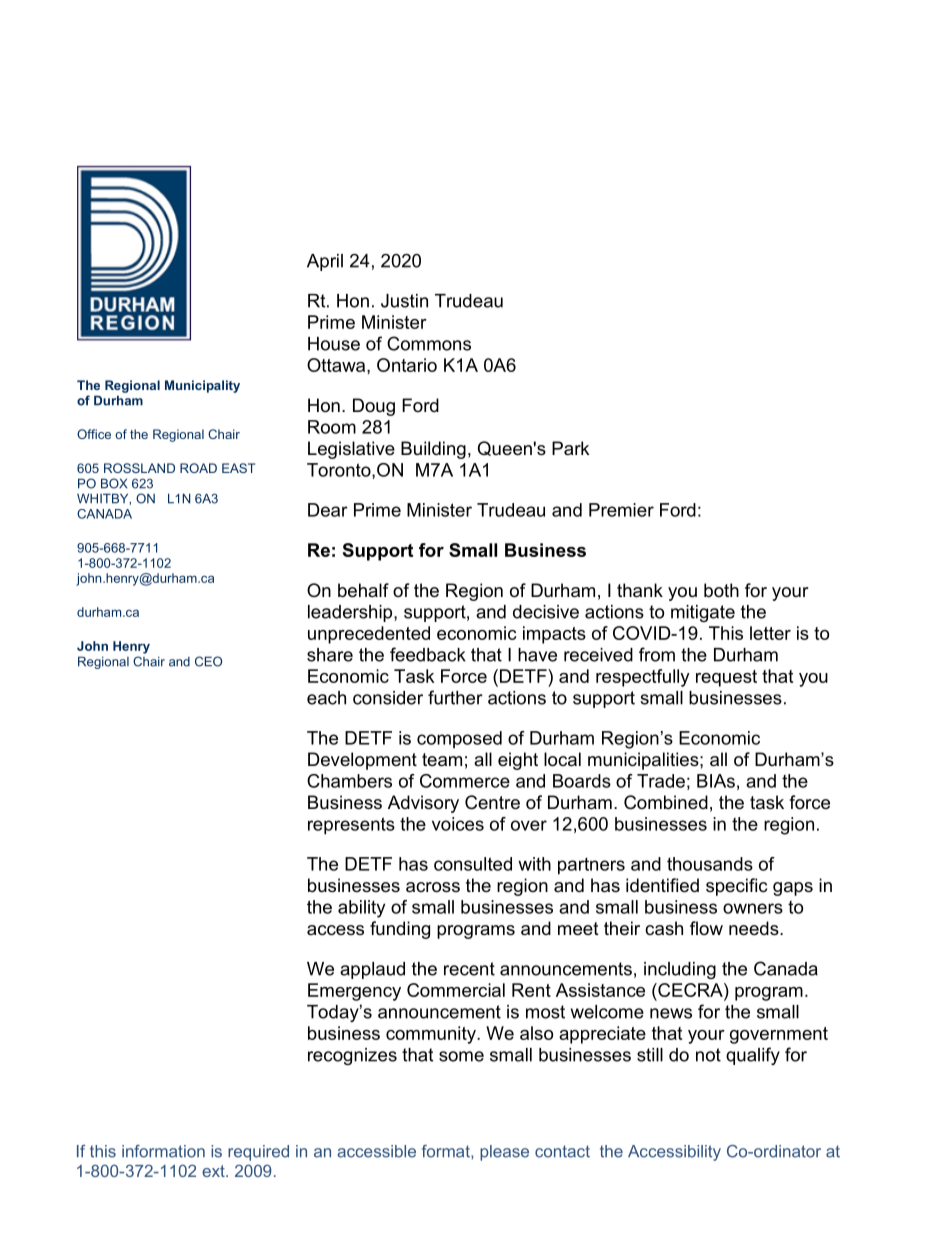 The height and width of the screenshot is (1233, 952). I want to click on request, so click(726, 678).
